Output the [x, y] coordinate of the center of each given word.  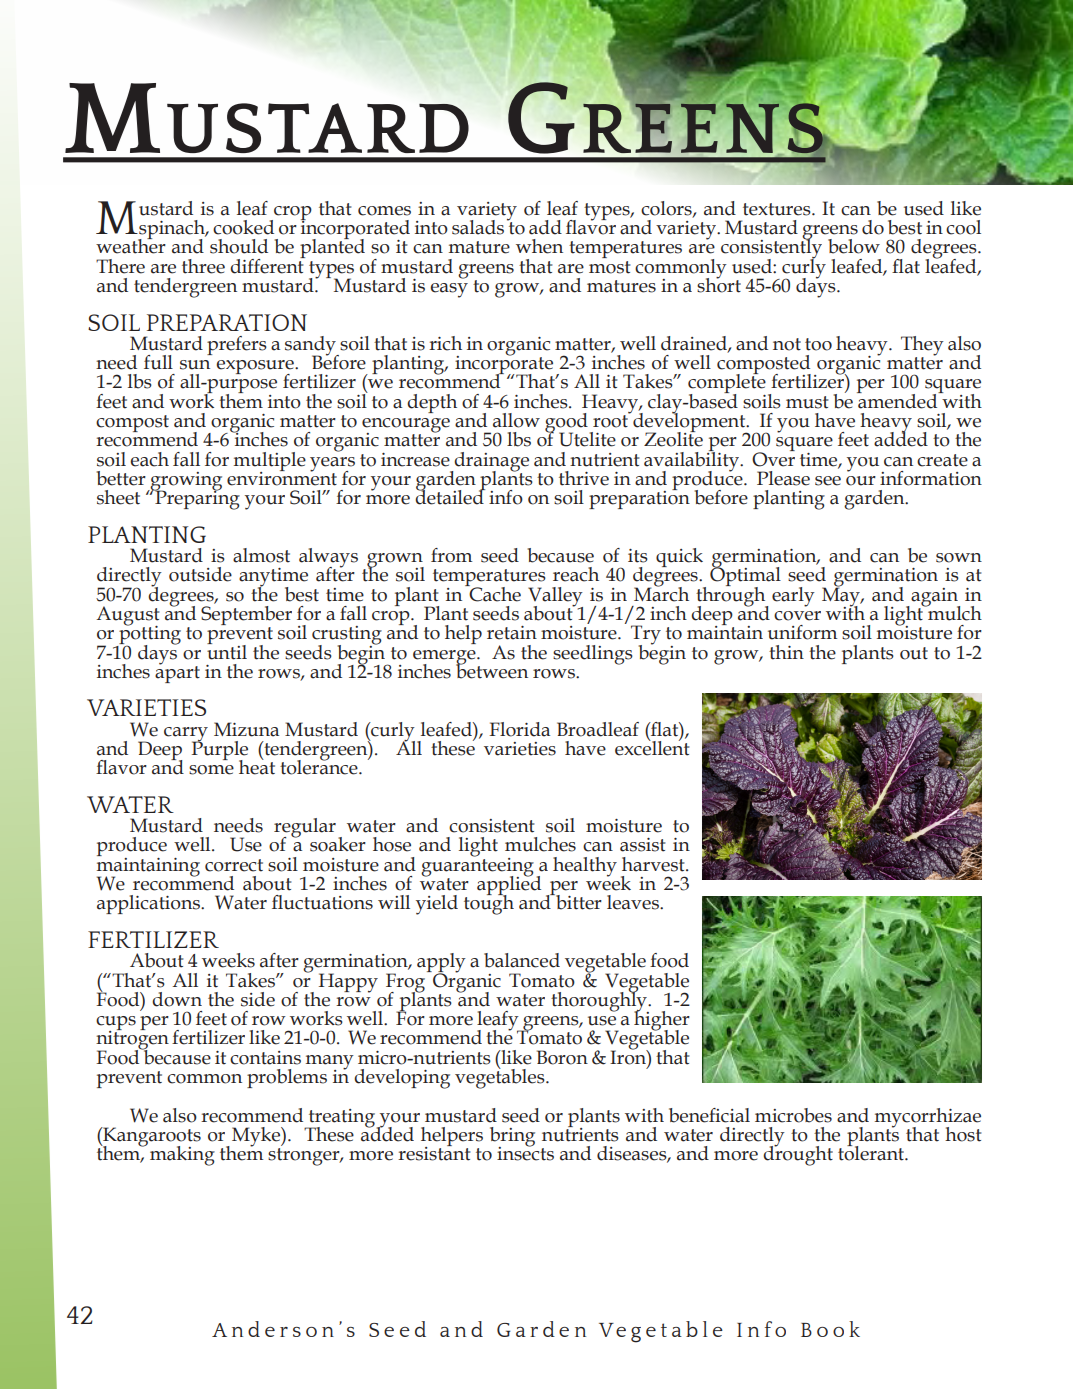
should [239, 246]
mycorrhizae [928, 1118]
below [854, 246]
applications [149, 904]
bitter [578, 902]
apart [177, 673]
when [539, 246]
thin [786, 652]
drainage [491, 463]
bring [512, 1138]
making [182, 1156]
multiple [270, 462]
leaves [634, 902]
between [492, 670]
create [942, 460]
